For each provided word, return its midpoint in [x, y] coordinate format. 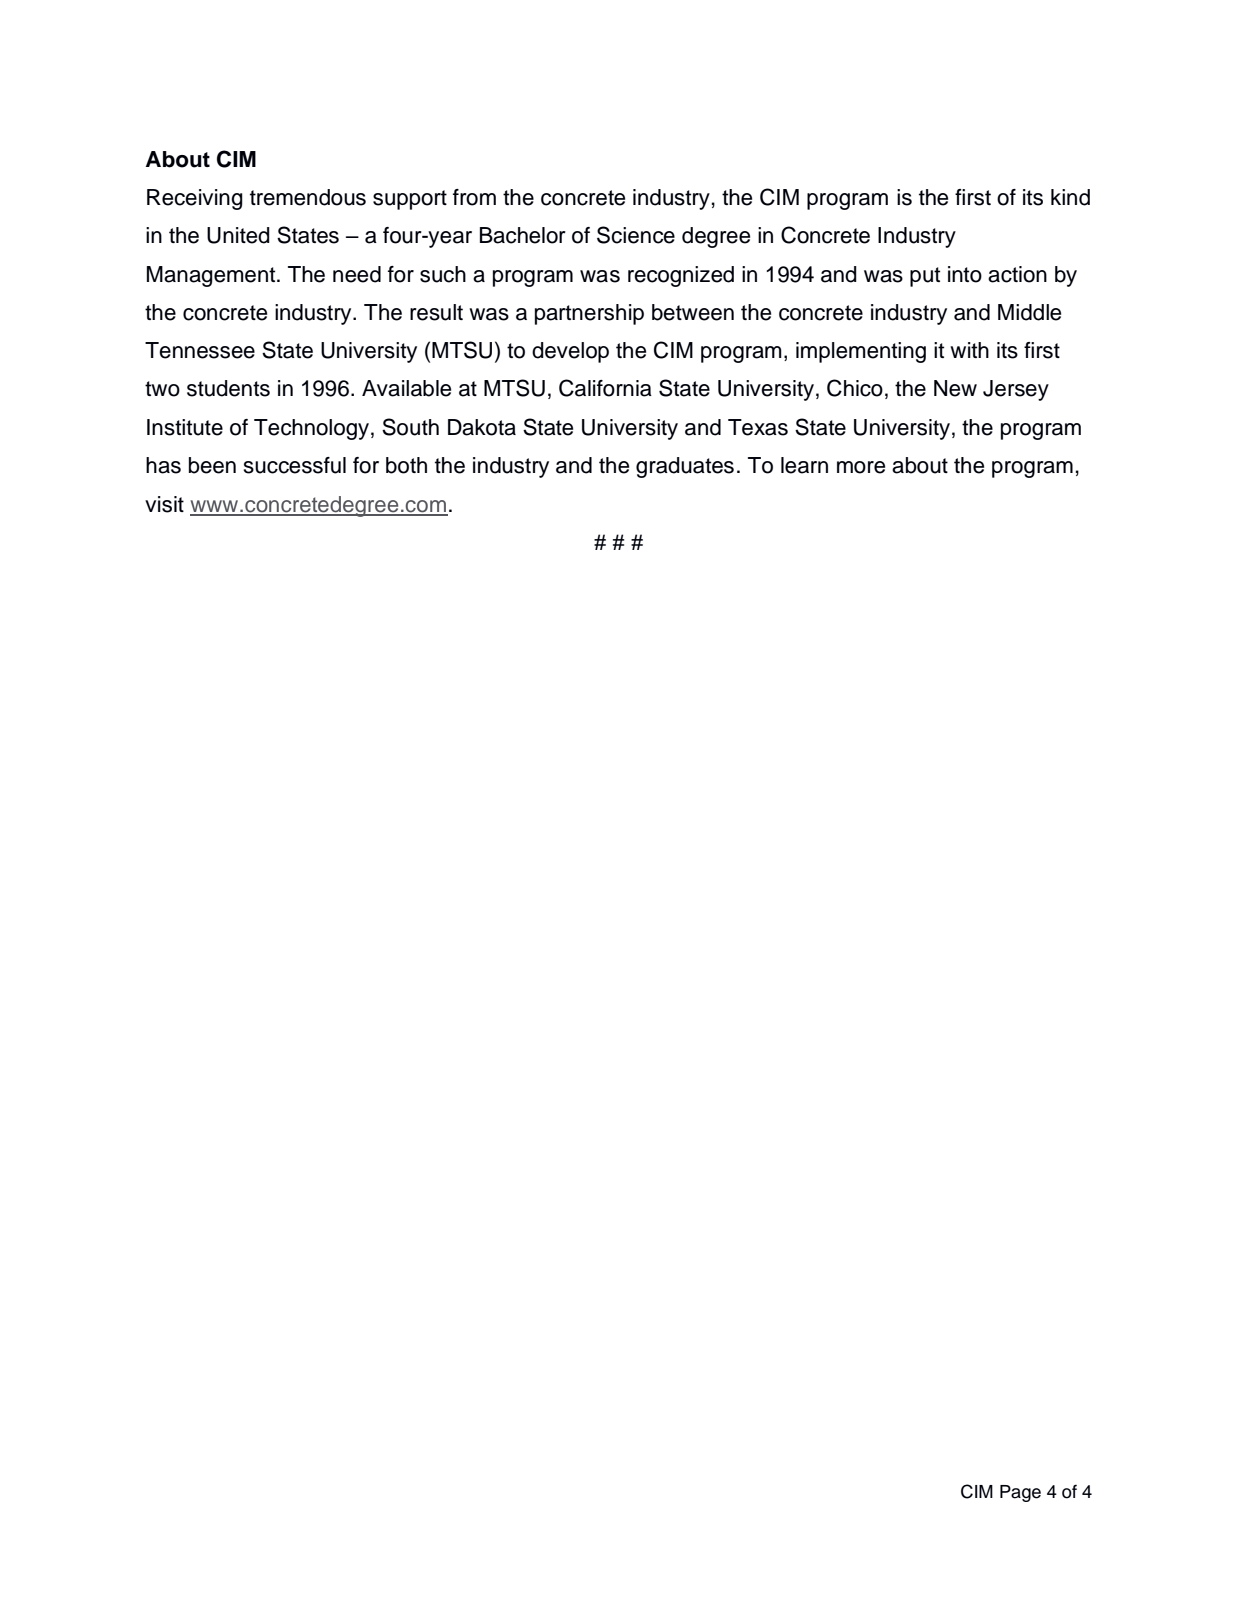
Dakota [482, 427]
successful [295, 465]
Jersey [1016, 390]
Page [1020, 1493]
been [212, 465]
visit [164, 504]
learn [804, 465]
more [861, 467]
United [238, 235]
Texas [758, 427]
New [955, 388]
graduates [685, 467]
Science [636, 235]
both [406, 465]
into [965, 274]
